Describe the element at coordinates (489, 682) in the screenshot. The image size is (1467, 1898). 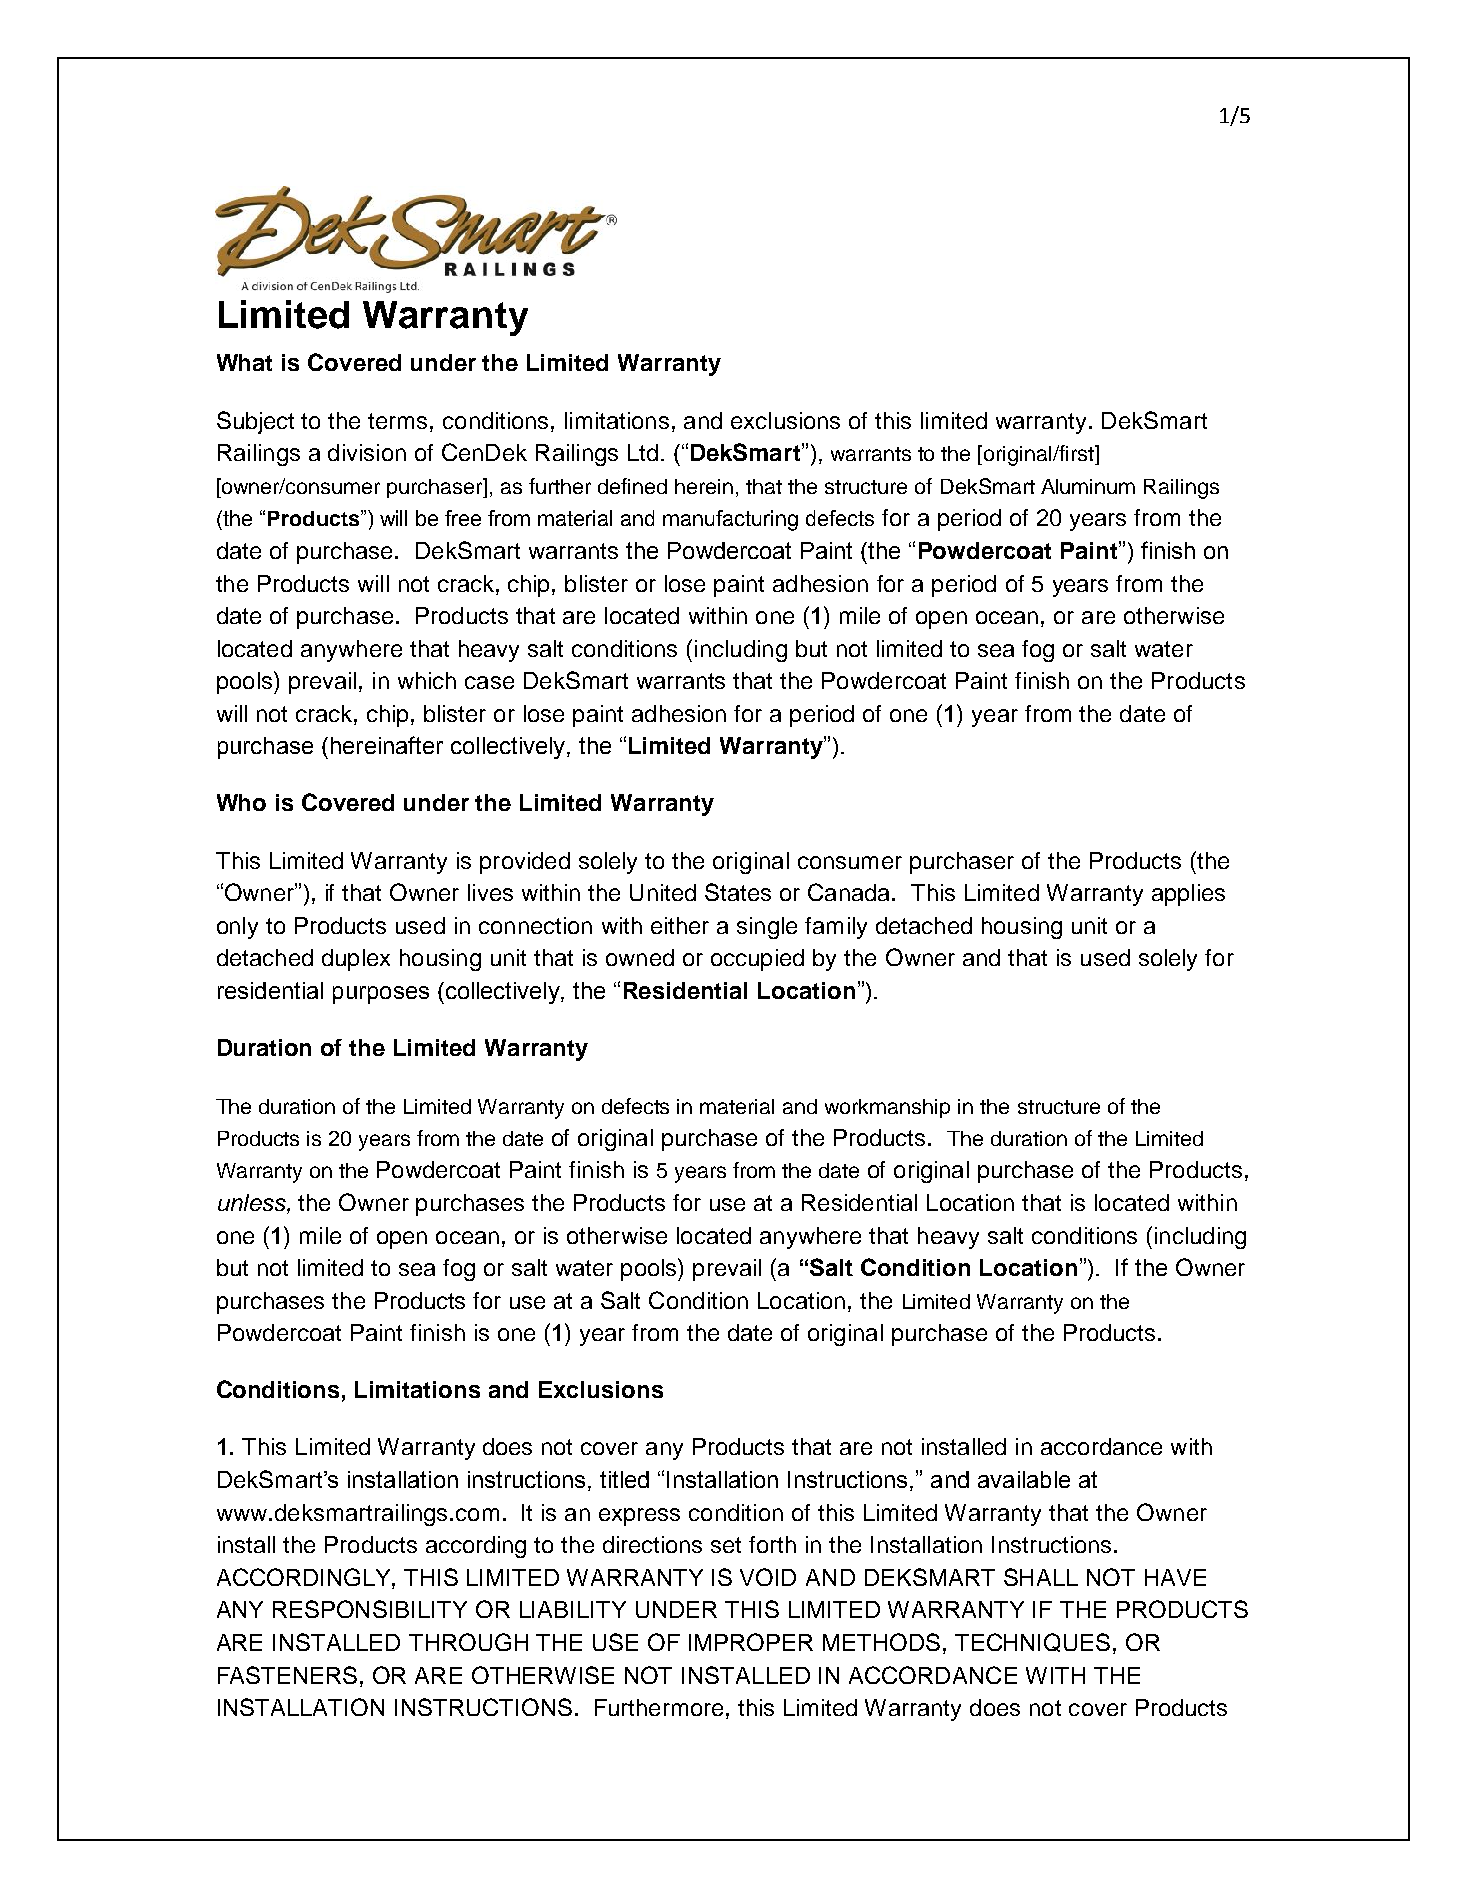
I see `case` at that location.
